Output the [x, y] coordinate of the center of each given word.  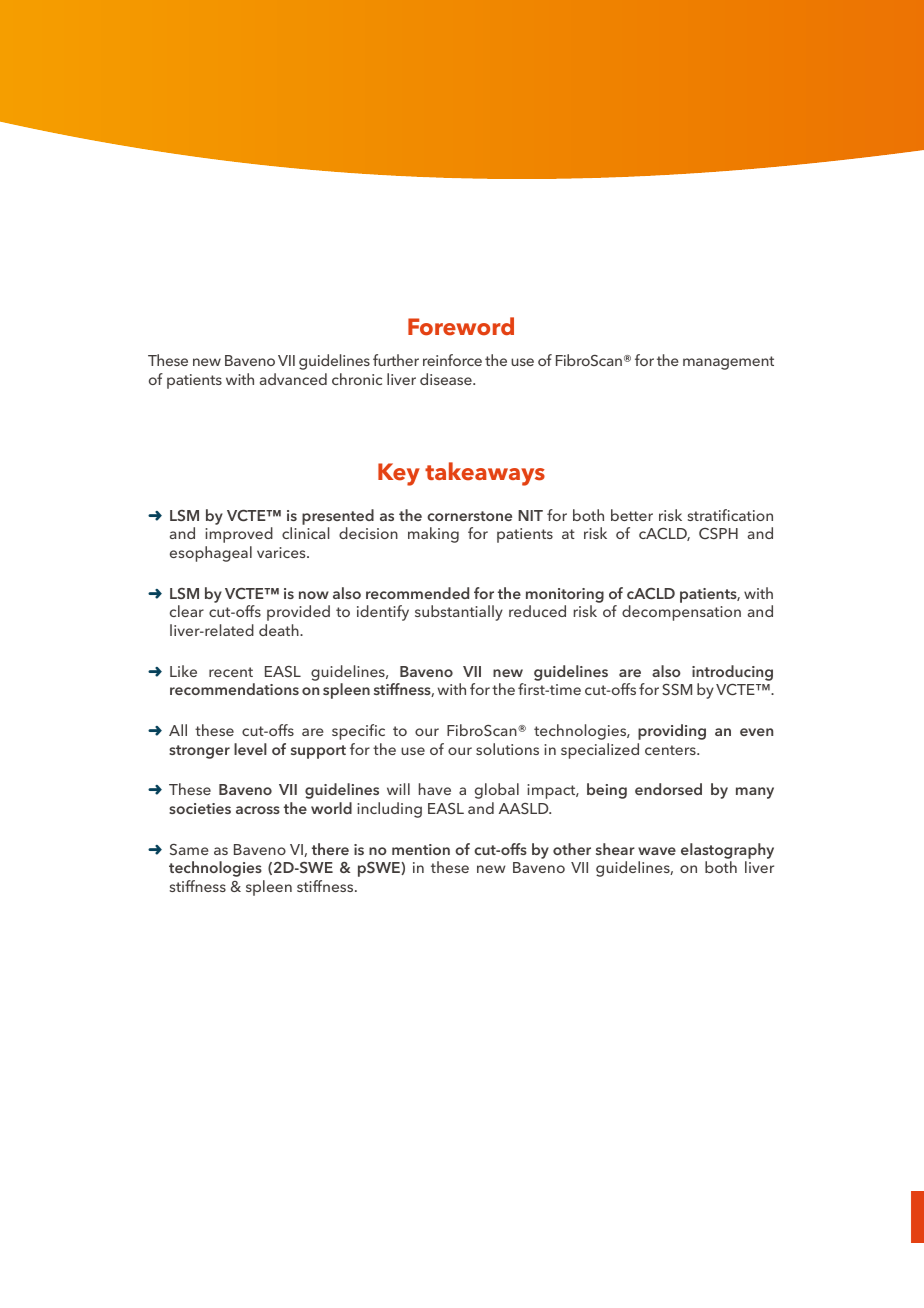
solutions [507, 749]
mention [421, 849]
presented [338, 518]
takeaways [485, 474]
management [728, 363]
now [314, 595]
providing [672, 732]
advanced [293, 379]
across [258, 810]
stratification [730, 515]
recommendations [234, 689]
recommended [417, 593]
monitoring [565, 595]
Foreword [461, 326]
